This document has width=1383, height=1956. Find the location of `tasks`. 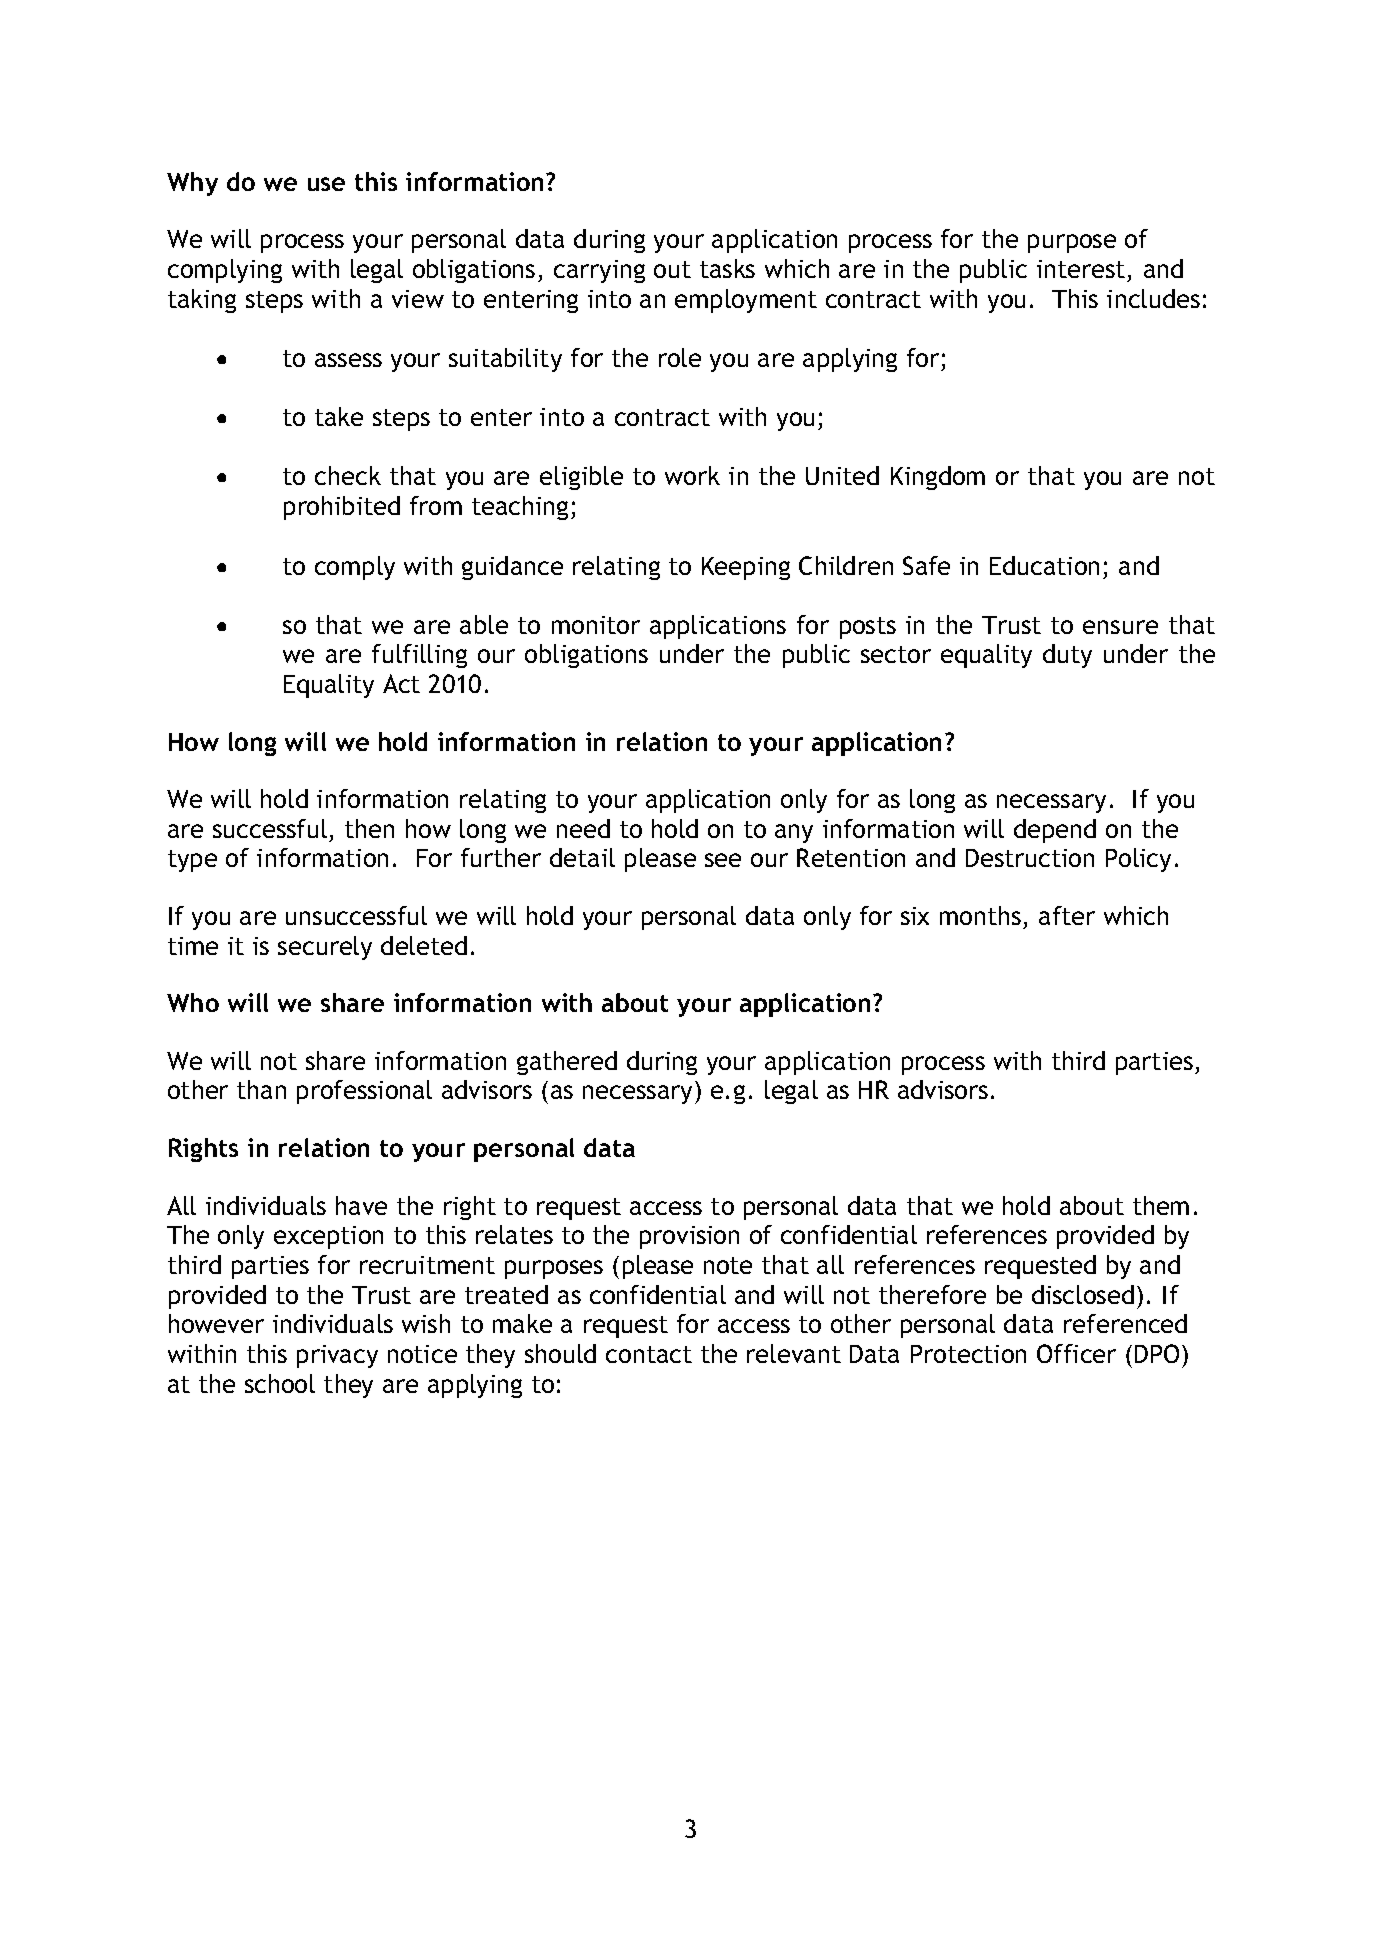

tasks is located at coordinates (727, 268).
